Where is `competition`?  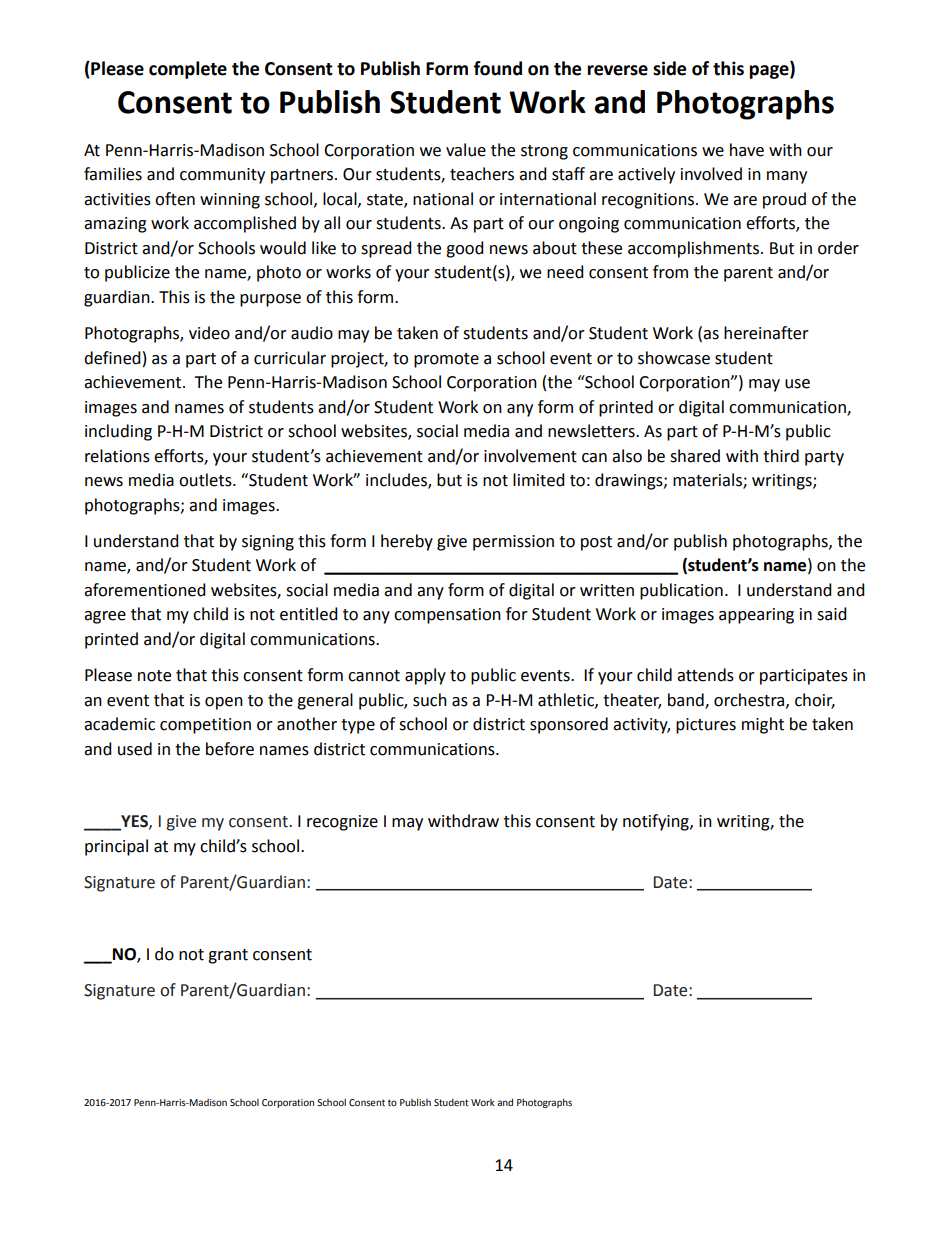
competition is located at coordinates (205, 726).
